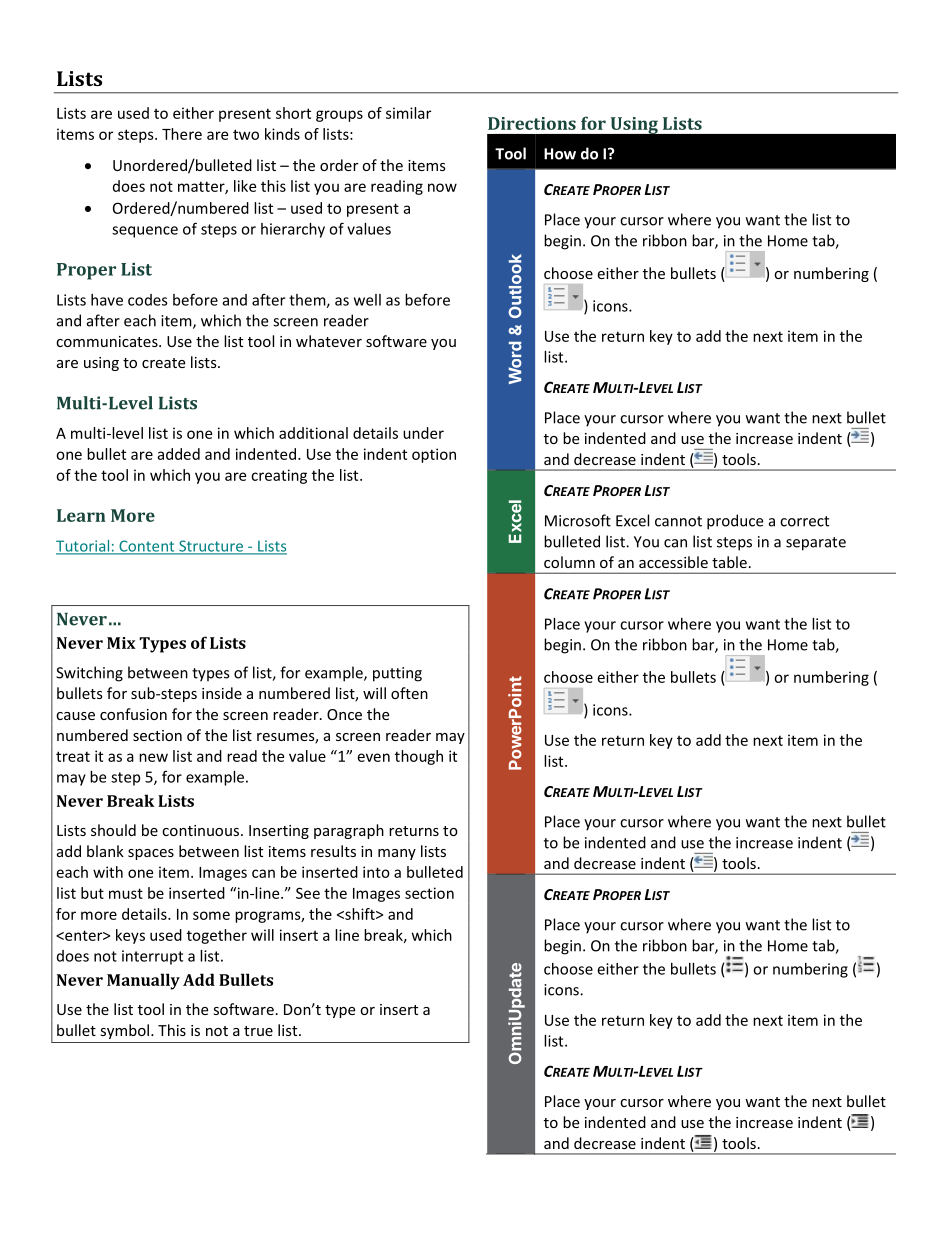 The height and width of the screenshot is (1233, 952). I want to click on table, so click(729, 562).
